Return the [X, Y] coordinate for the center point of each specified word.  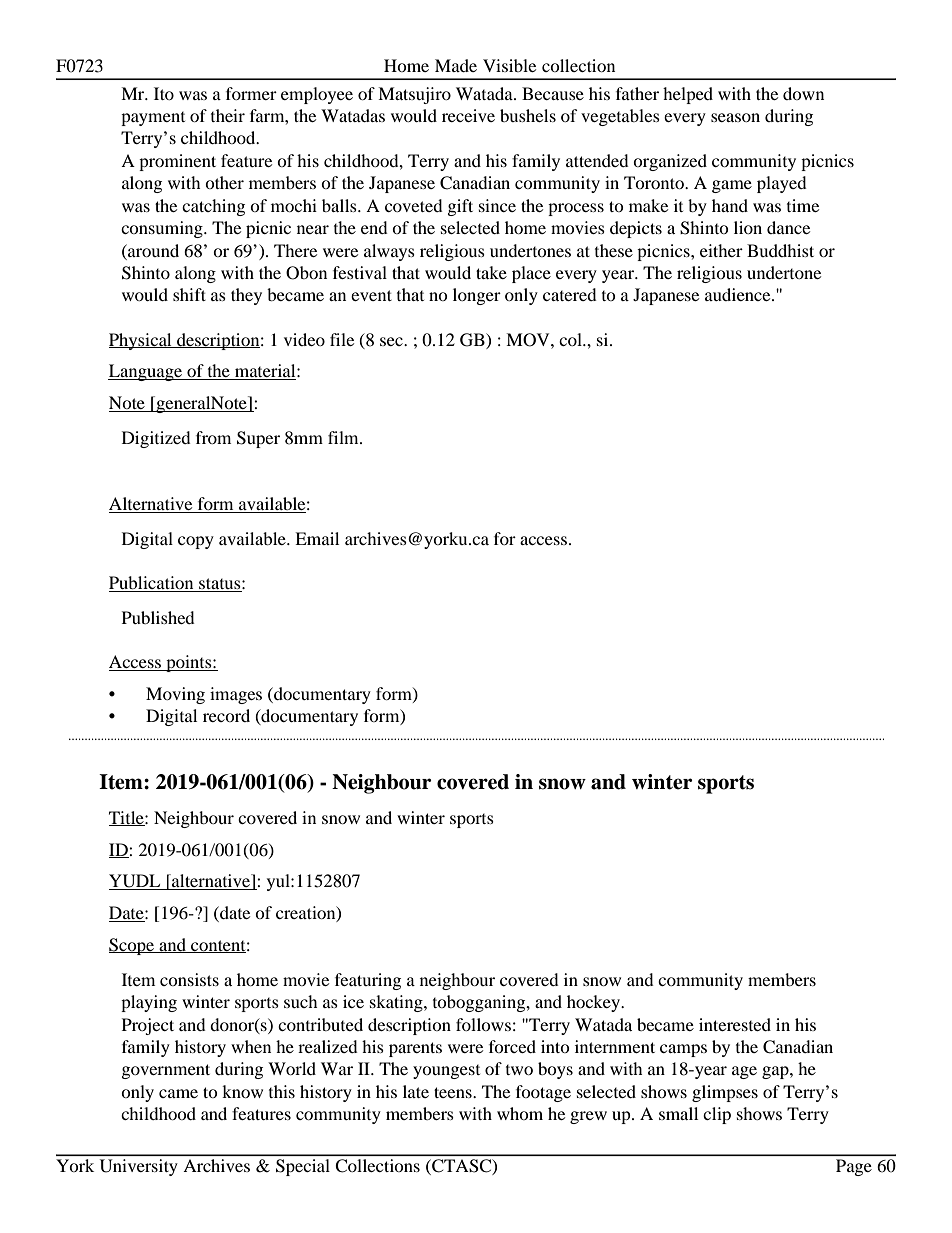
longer [477, 296]
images [236, 695]
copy [196, 542]
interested [735, 1024]
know [242, 1091]
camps [683, 1050]
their [228, 115]
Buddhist [780, 250]
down [803, 93]
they [246, 296]
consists [189, 979]
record [226, 715]
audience [739, 294]
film [344, 437]
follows [483, 1024]
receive [468, 115]
